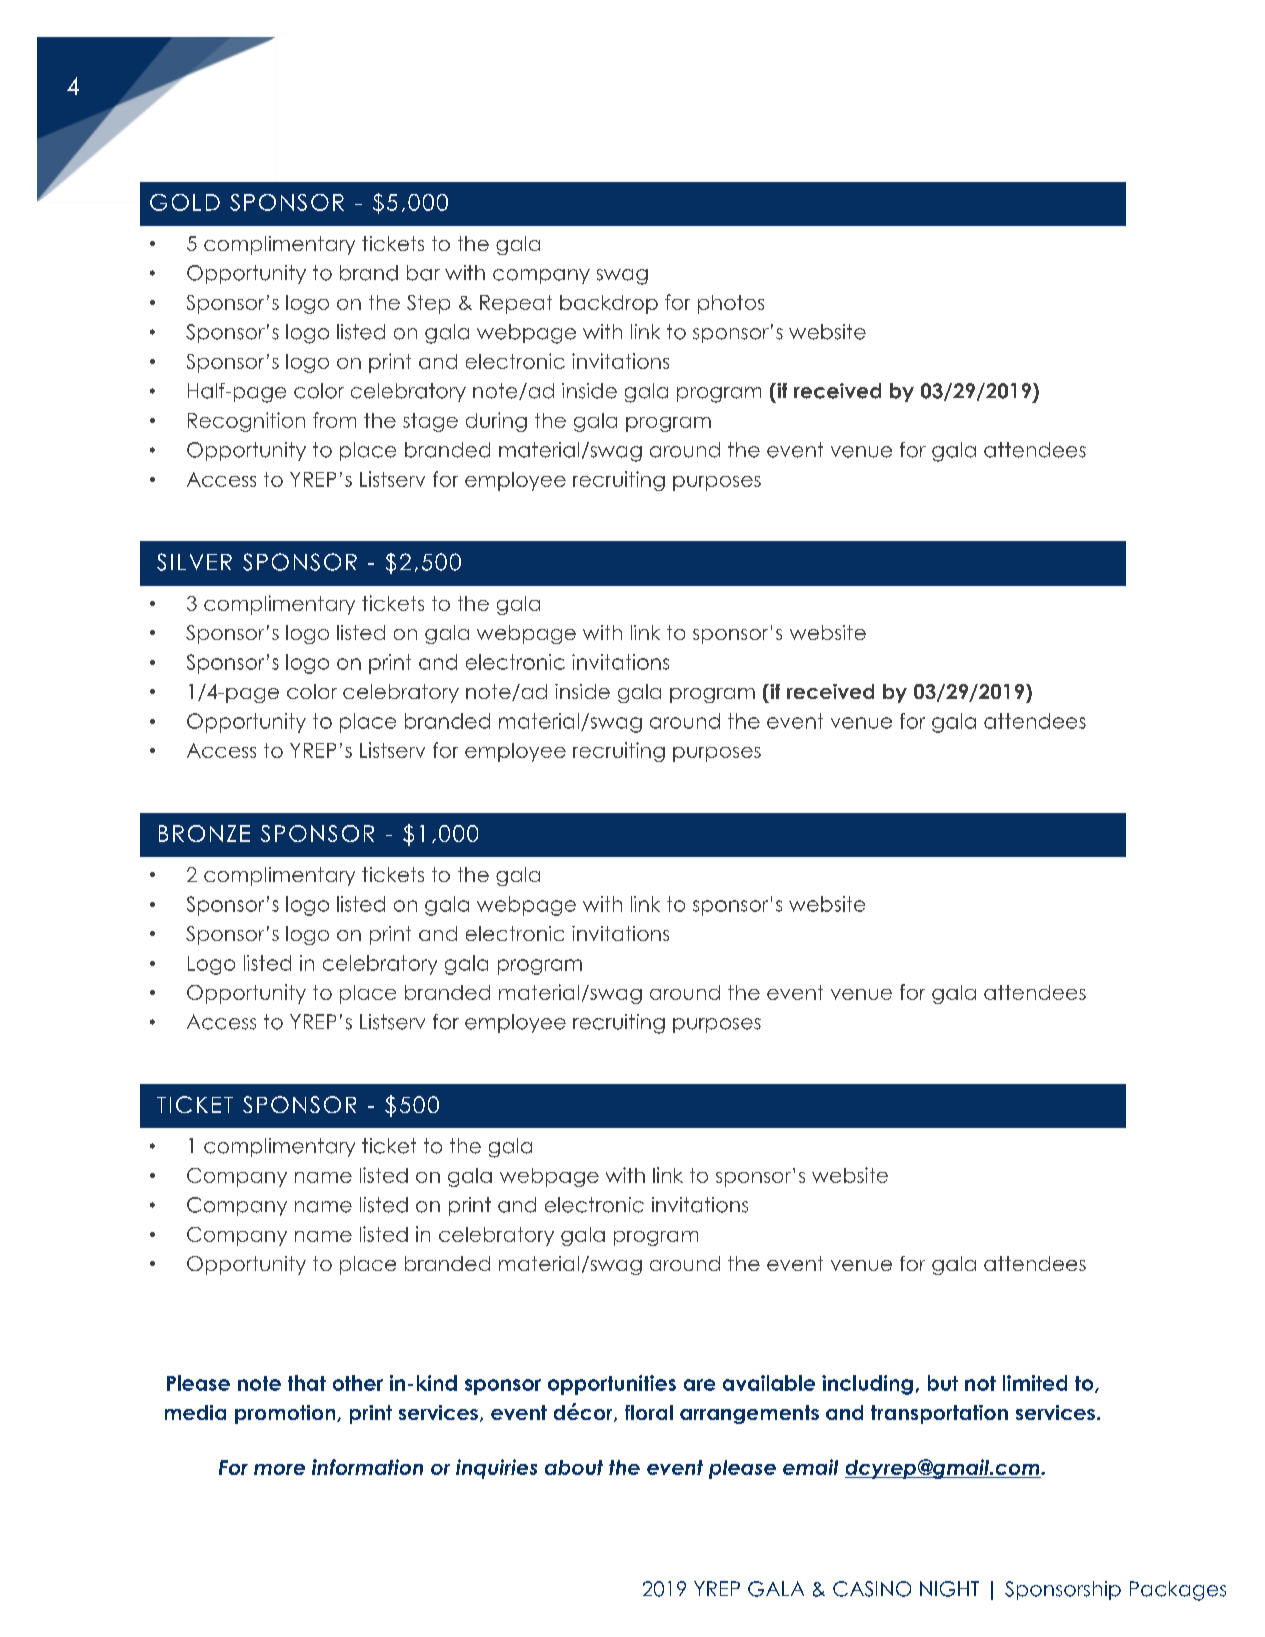 The width and height of the image is (1265, 1637). Describe the element at coordinates (279, 1469) in the image. I see `more` at that location.
